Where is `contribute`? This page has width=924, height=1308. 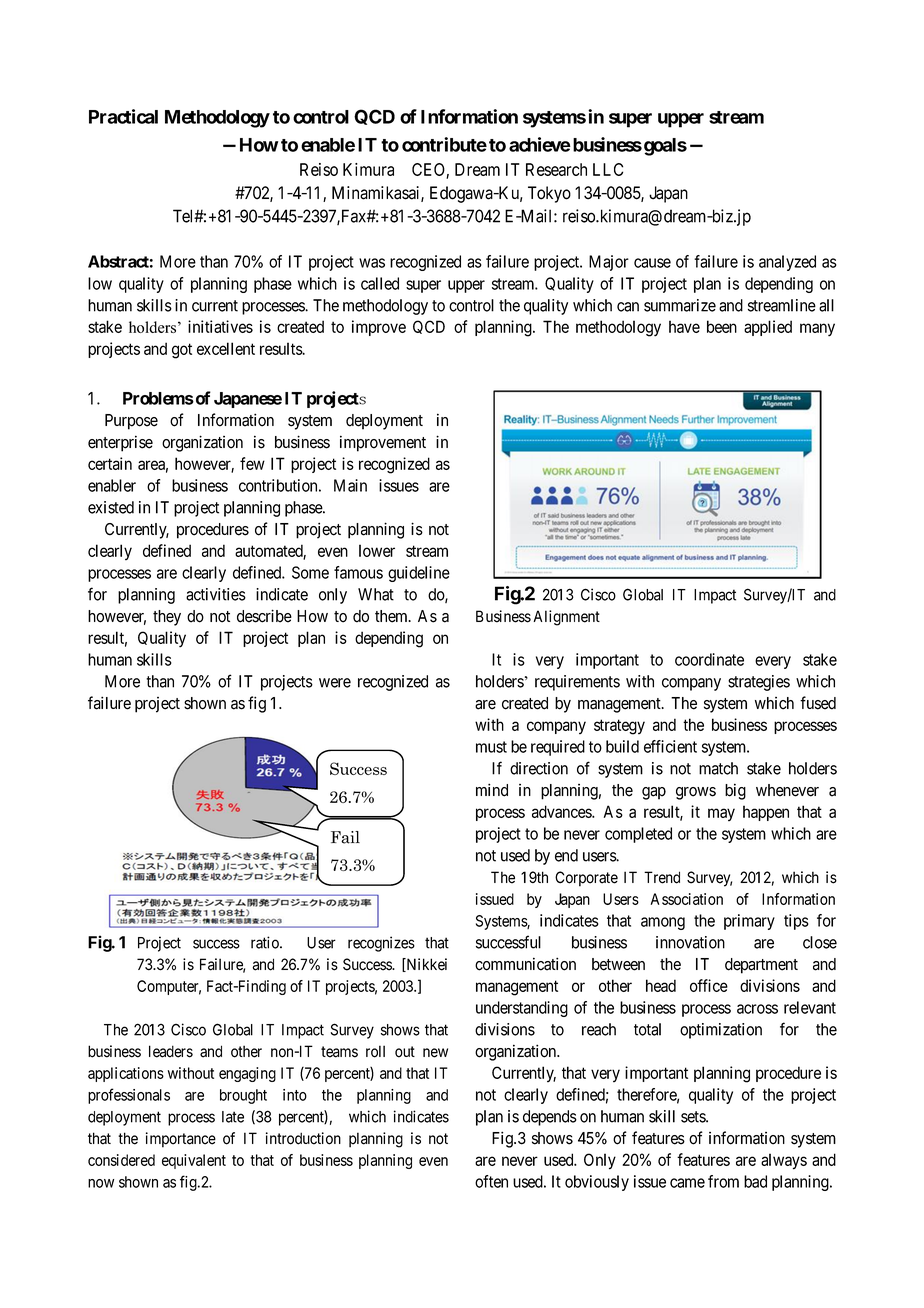 contribute is located at coordinates (444, 144).
